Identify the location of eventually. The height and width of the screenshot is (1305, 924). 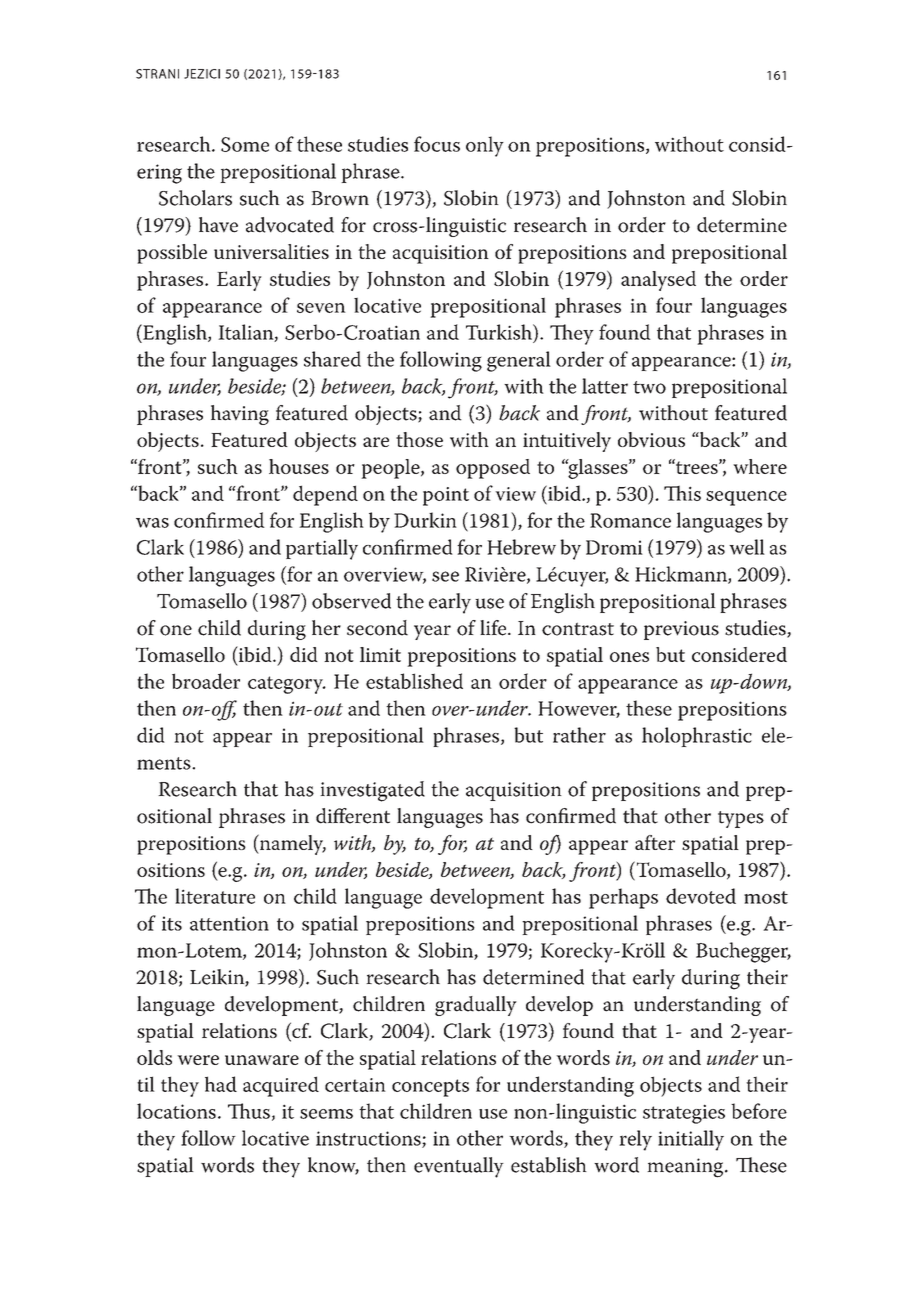
(459, 1167).
